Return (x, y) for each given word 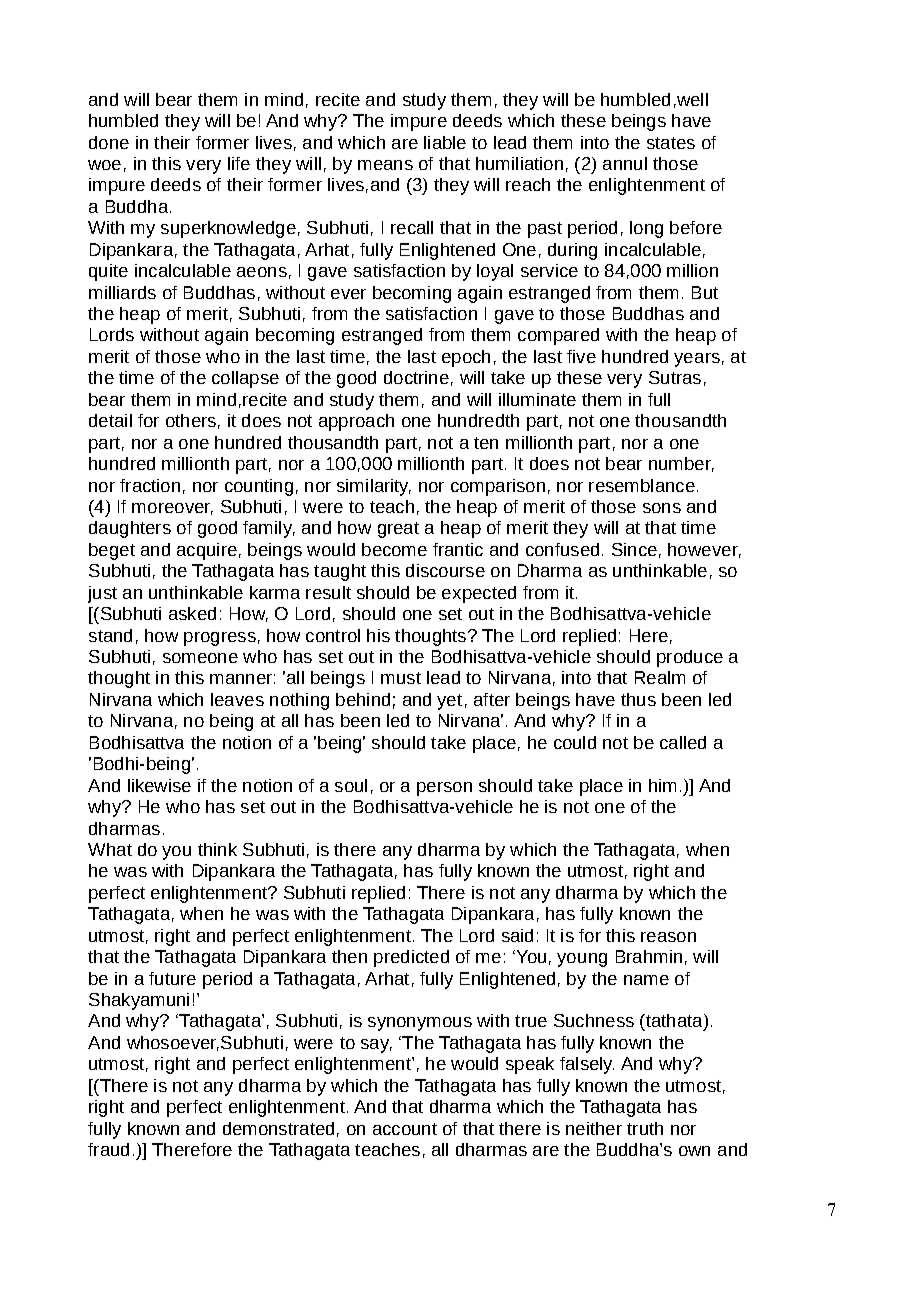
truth (645, 1128)
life (239, 163)
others (191, 420)
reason (668, 937)
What (110, 849)
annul (625, 163)
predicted (411, 958)
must (401, 678)
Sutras (675, 377)
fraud (108, 1149)
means (385, 165)
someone (200, 658)
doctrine (416, 377)
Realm (660, 677)
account (405, 1129)
